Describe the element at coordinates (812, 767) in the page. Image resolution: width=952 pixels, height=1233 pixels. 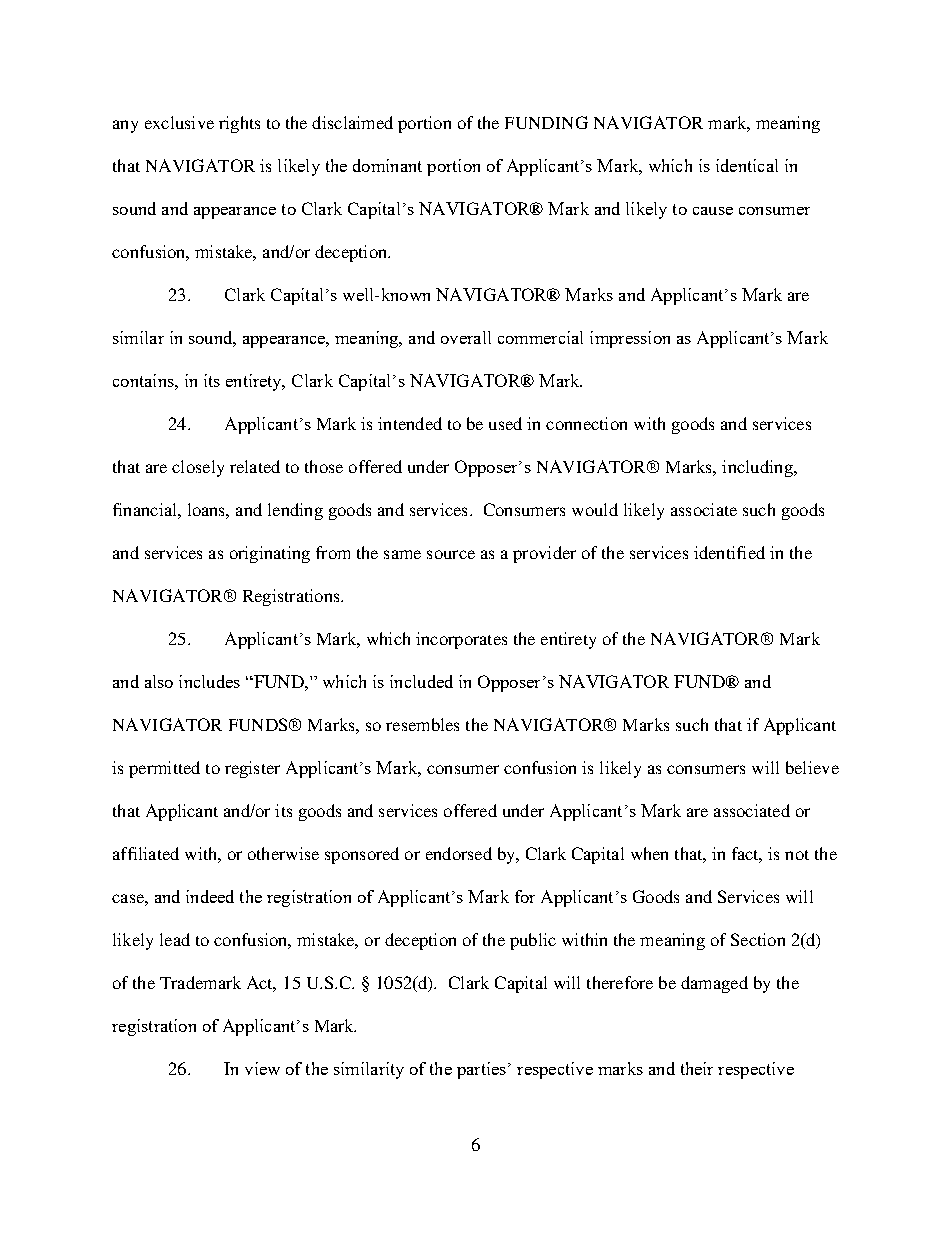
I see `believe` at that location.
